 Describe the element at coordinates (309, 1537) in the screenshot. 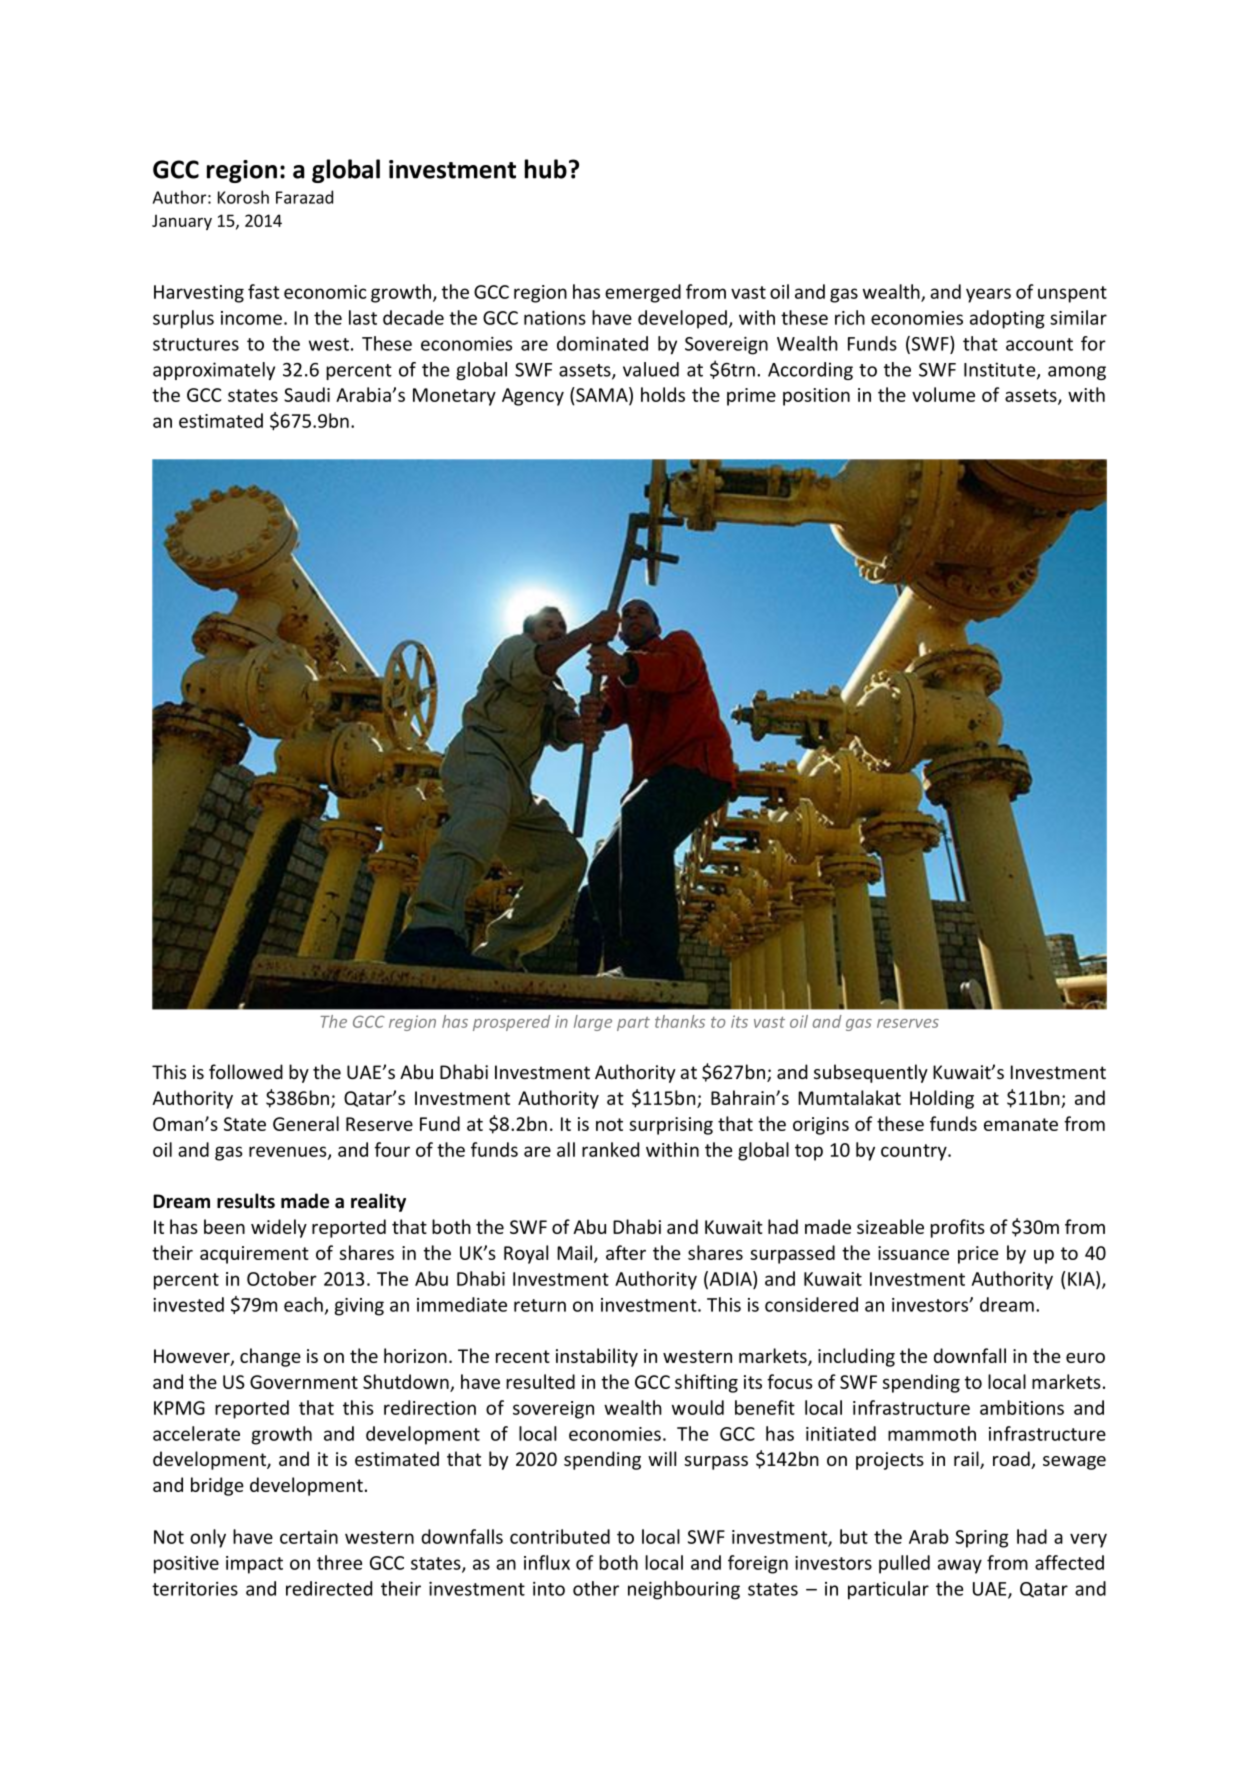

I see `certain` at that location.
